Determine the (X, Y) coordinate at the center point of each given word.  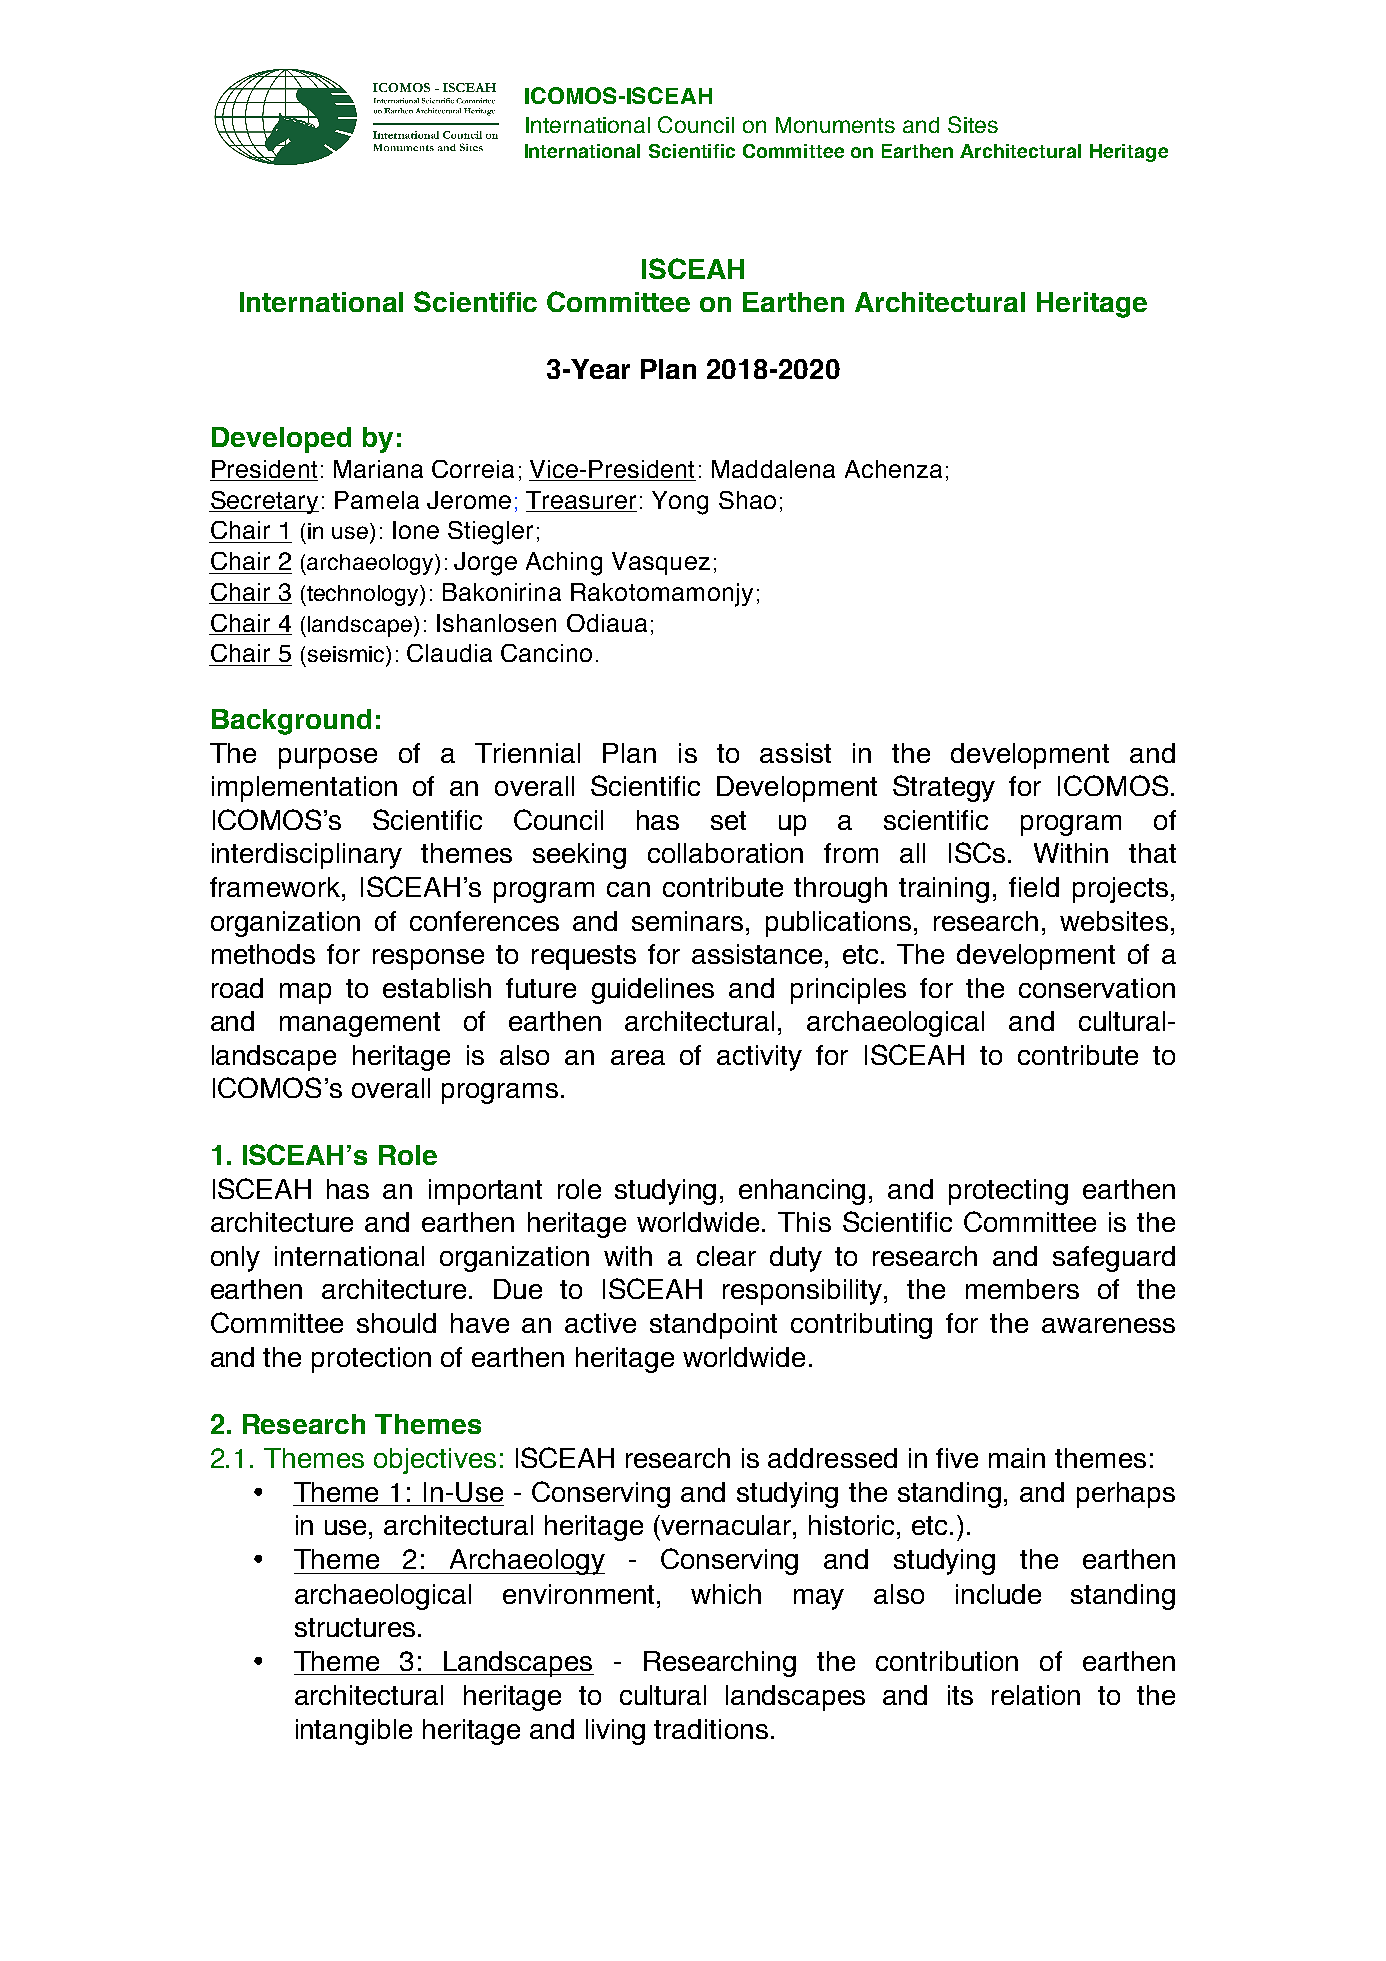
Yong (680, 503)
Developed (281, 440)
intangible (354, 1732)
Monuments (835, 125)
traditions (711, 1729)
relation (1036, 1695)
